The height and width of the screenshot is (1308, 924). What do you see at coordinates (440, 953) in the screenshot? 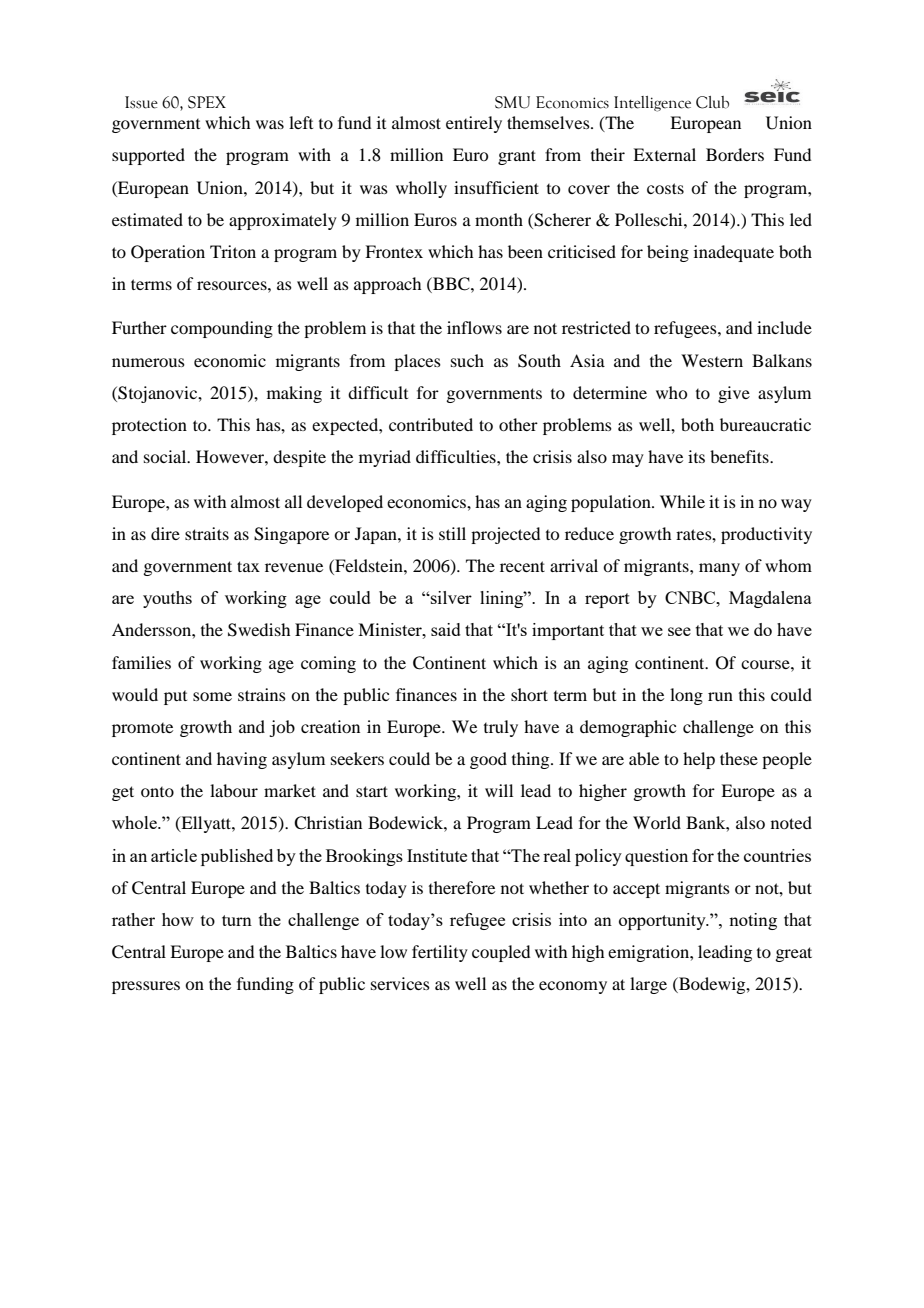
I see `fertility` at bounding box center [440, 953].
